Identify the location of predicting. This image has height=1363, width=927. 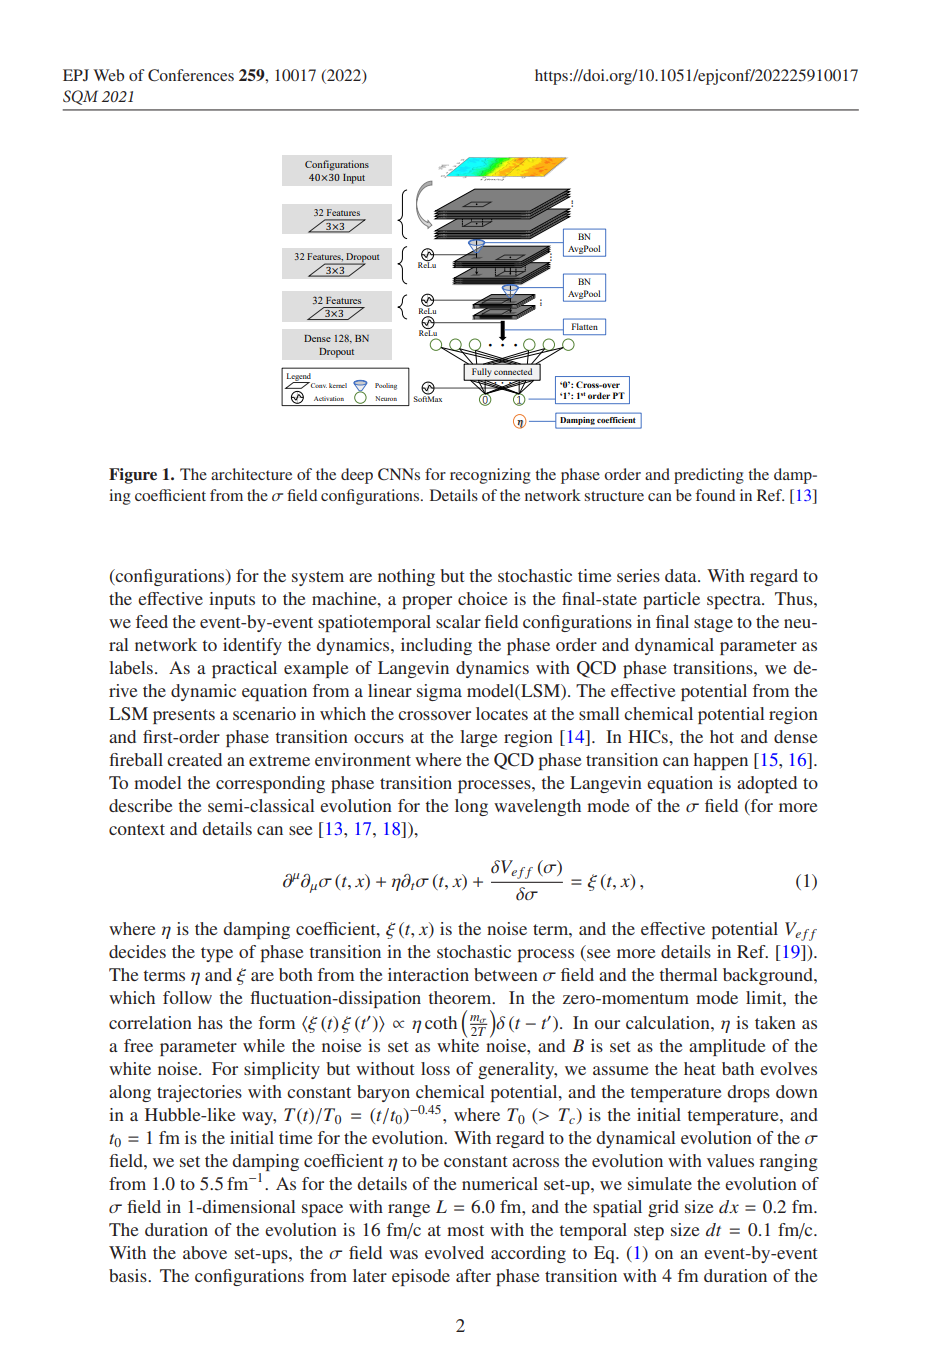
(709, 476).
